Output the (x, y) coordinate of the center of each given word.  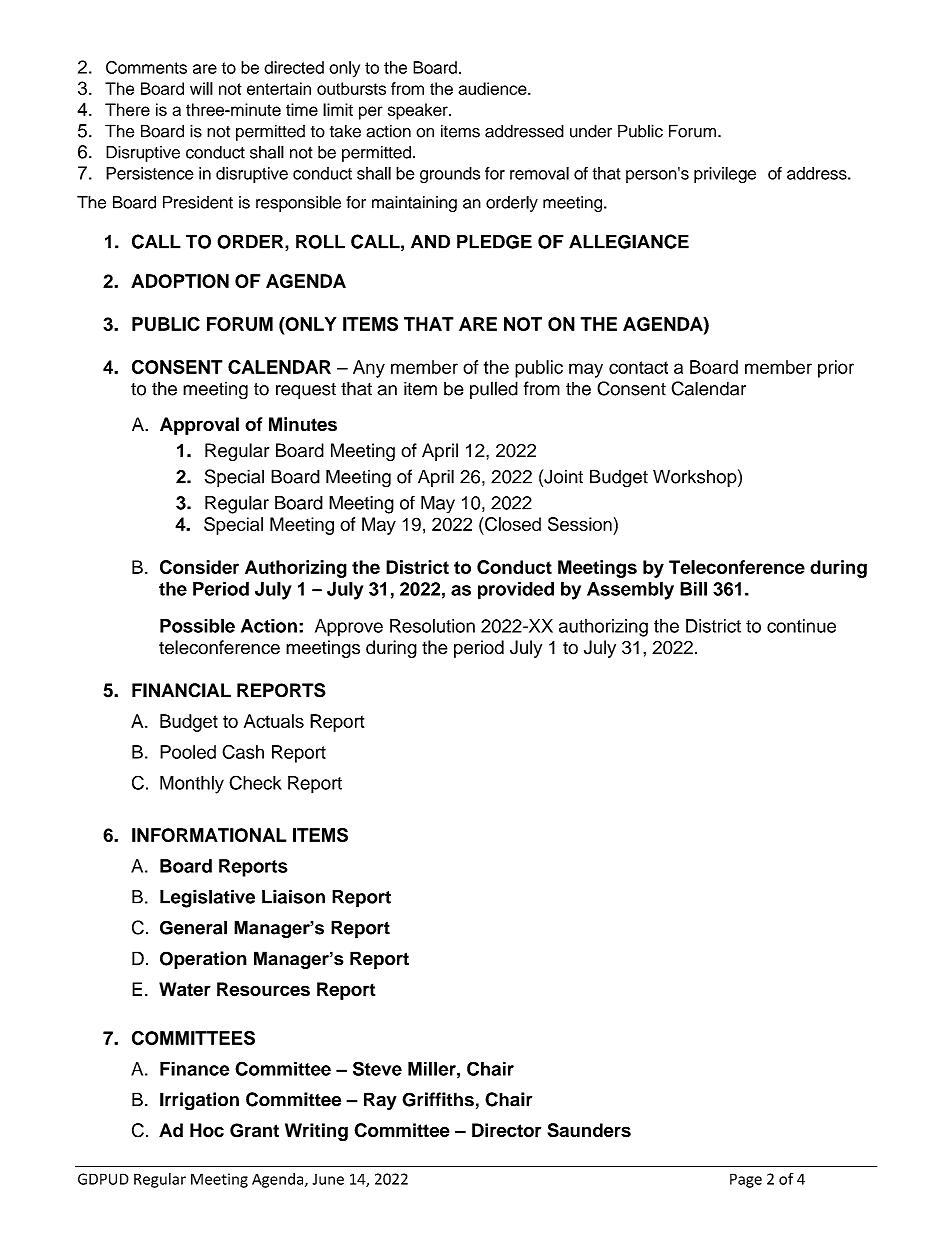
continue (801, 626)
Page (746, 1180)
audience (493, 88)
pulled (494, 390)
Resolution (432, 626)
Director (506, 1130)
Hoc (207, 1130)
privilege (725, 175)
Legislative (207, 898)
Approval (199, 426)
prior (836, 369)
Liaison (293, 896)
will (201, 88)
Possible (197, 626)
